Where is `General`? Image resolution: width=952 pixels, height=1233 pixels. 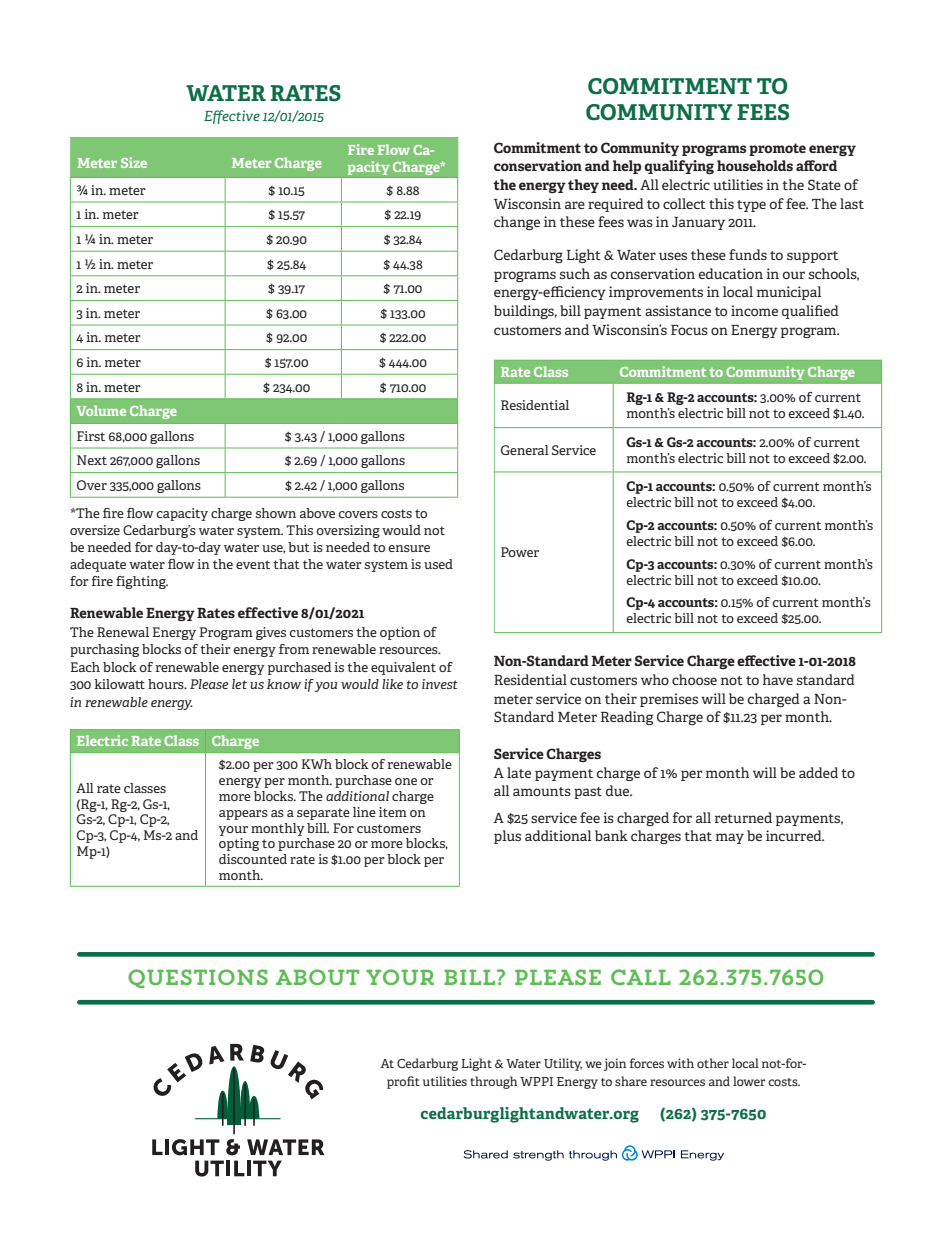 General is located at coordinates (525, 450).
